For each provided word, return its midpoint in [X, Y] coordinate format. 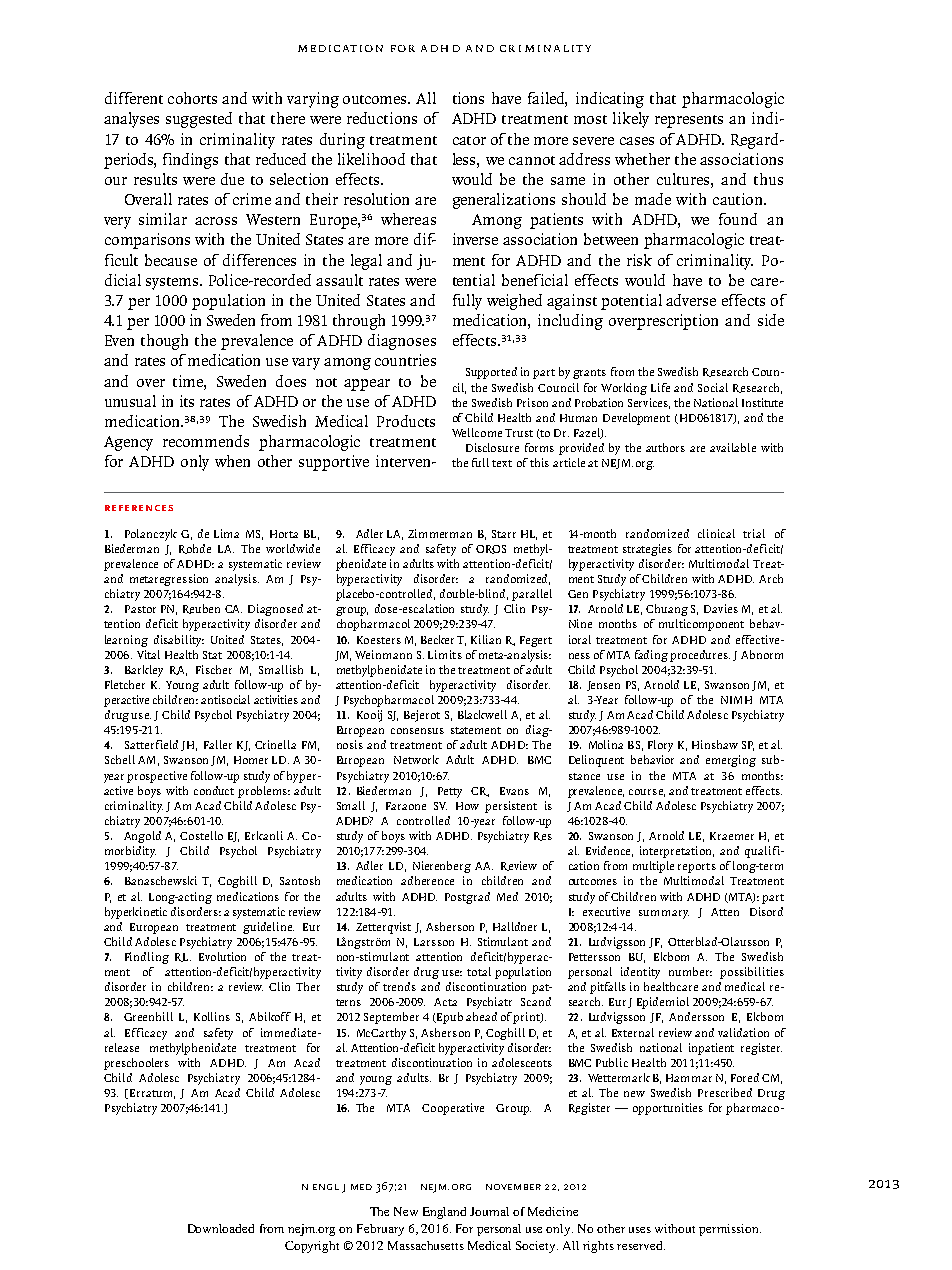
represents [689, 121]
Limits [445, 654]
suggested [199, 120]
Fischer [214, 669]
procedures [700, 656]
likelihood [371, 159]
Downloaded [221, 1228]
